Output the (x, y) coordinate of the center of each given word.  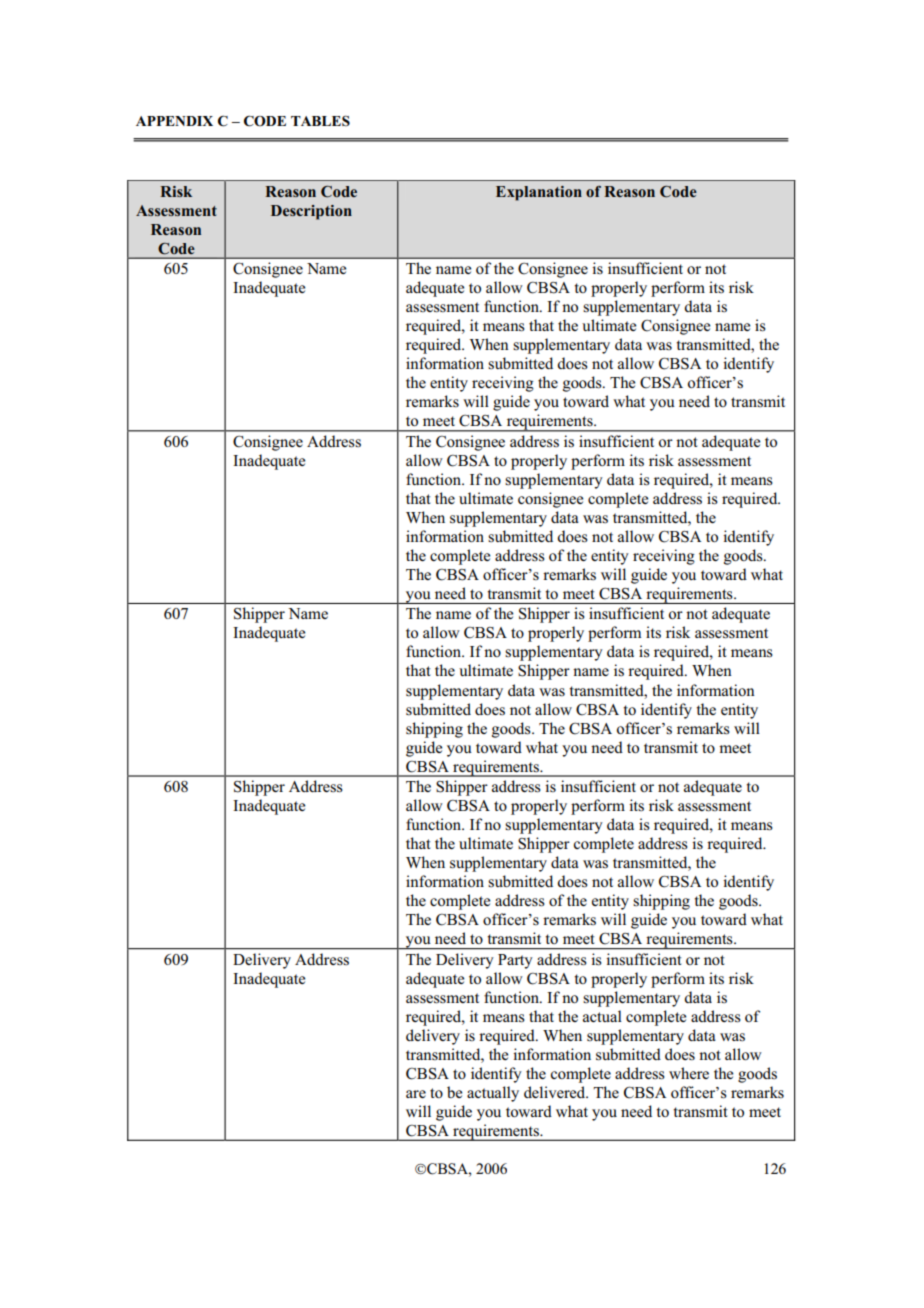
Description (311, 212)
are (416, 1094)
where (689, 1073)
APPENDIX (174, 121)
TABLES (320, 120)
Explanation (539, 193)
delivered (556, 1092)
